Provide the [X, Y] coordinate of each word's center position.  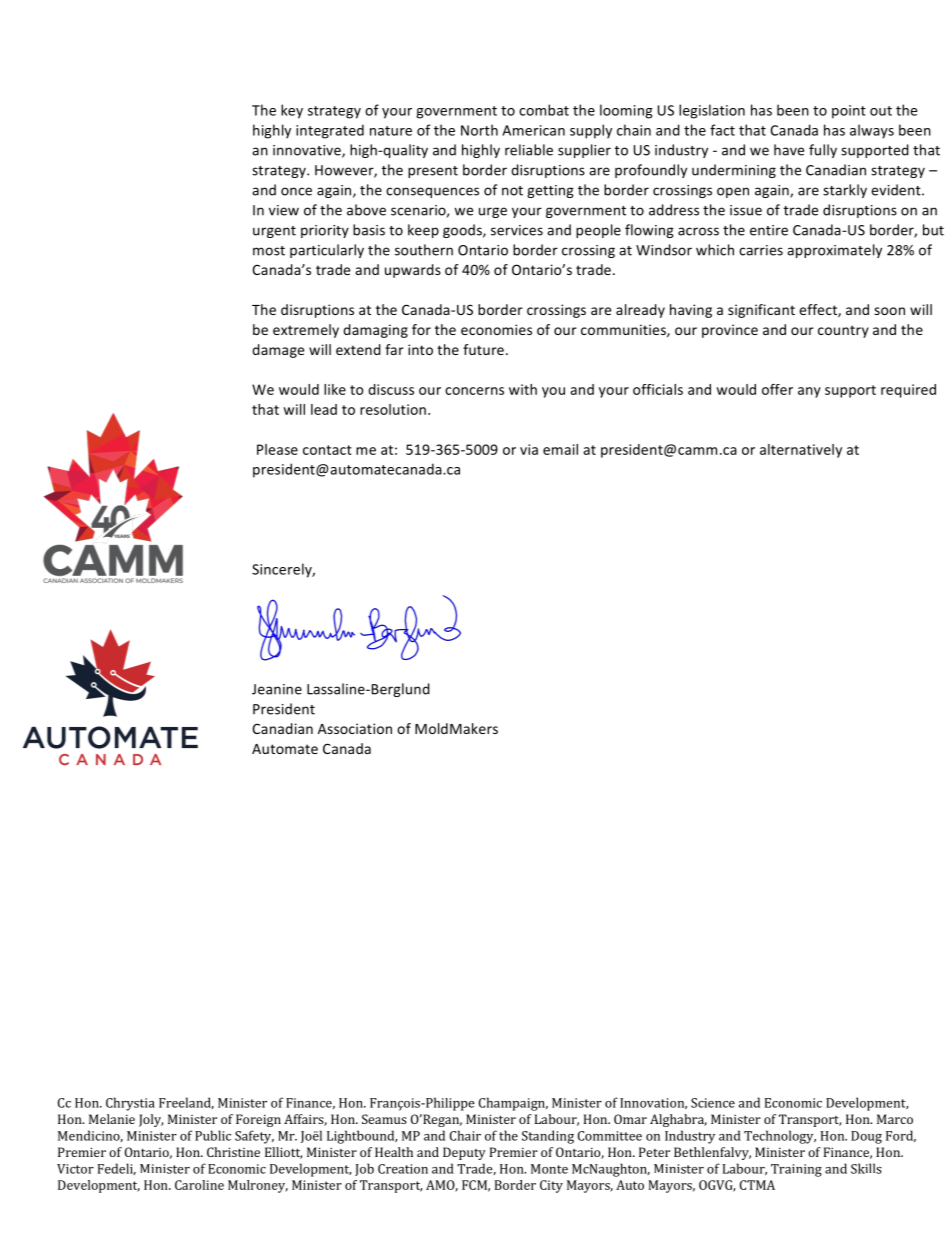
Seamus [384, 1119]
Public [213, 1135]
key [292, 111]
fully [823, 151]
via [529, 449]
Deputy [464, 1153]
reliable [529, 150]
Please [277, 449]
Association [355, 728]
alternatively [801, 451]
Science [713, 1103]
